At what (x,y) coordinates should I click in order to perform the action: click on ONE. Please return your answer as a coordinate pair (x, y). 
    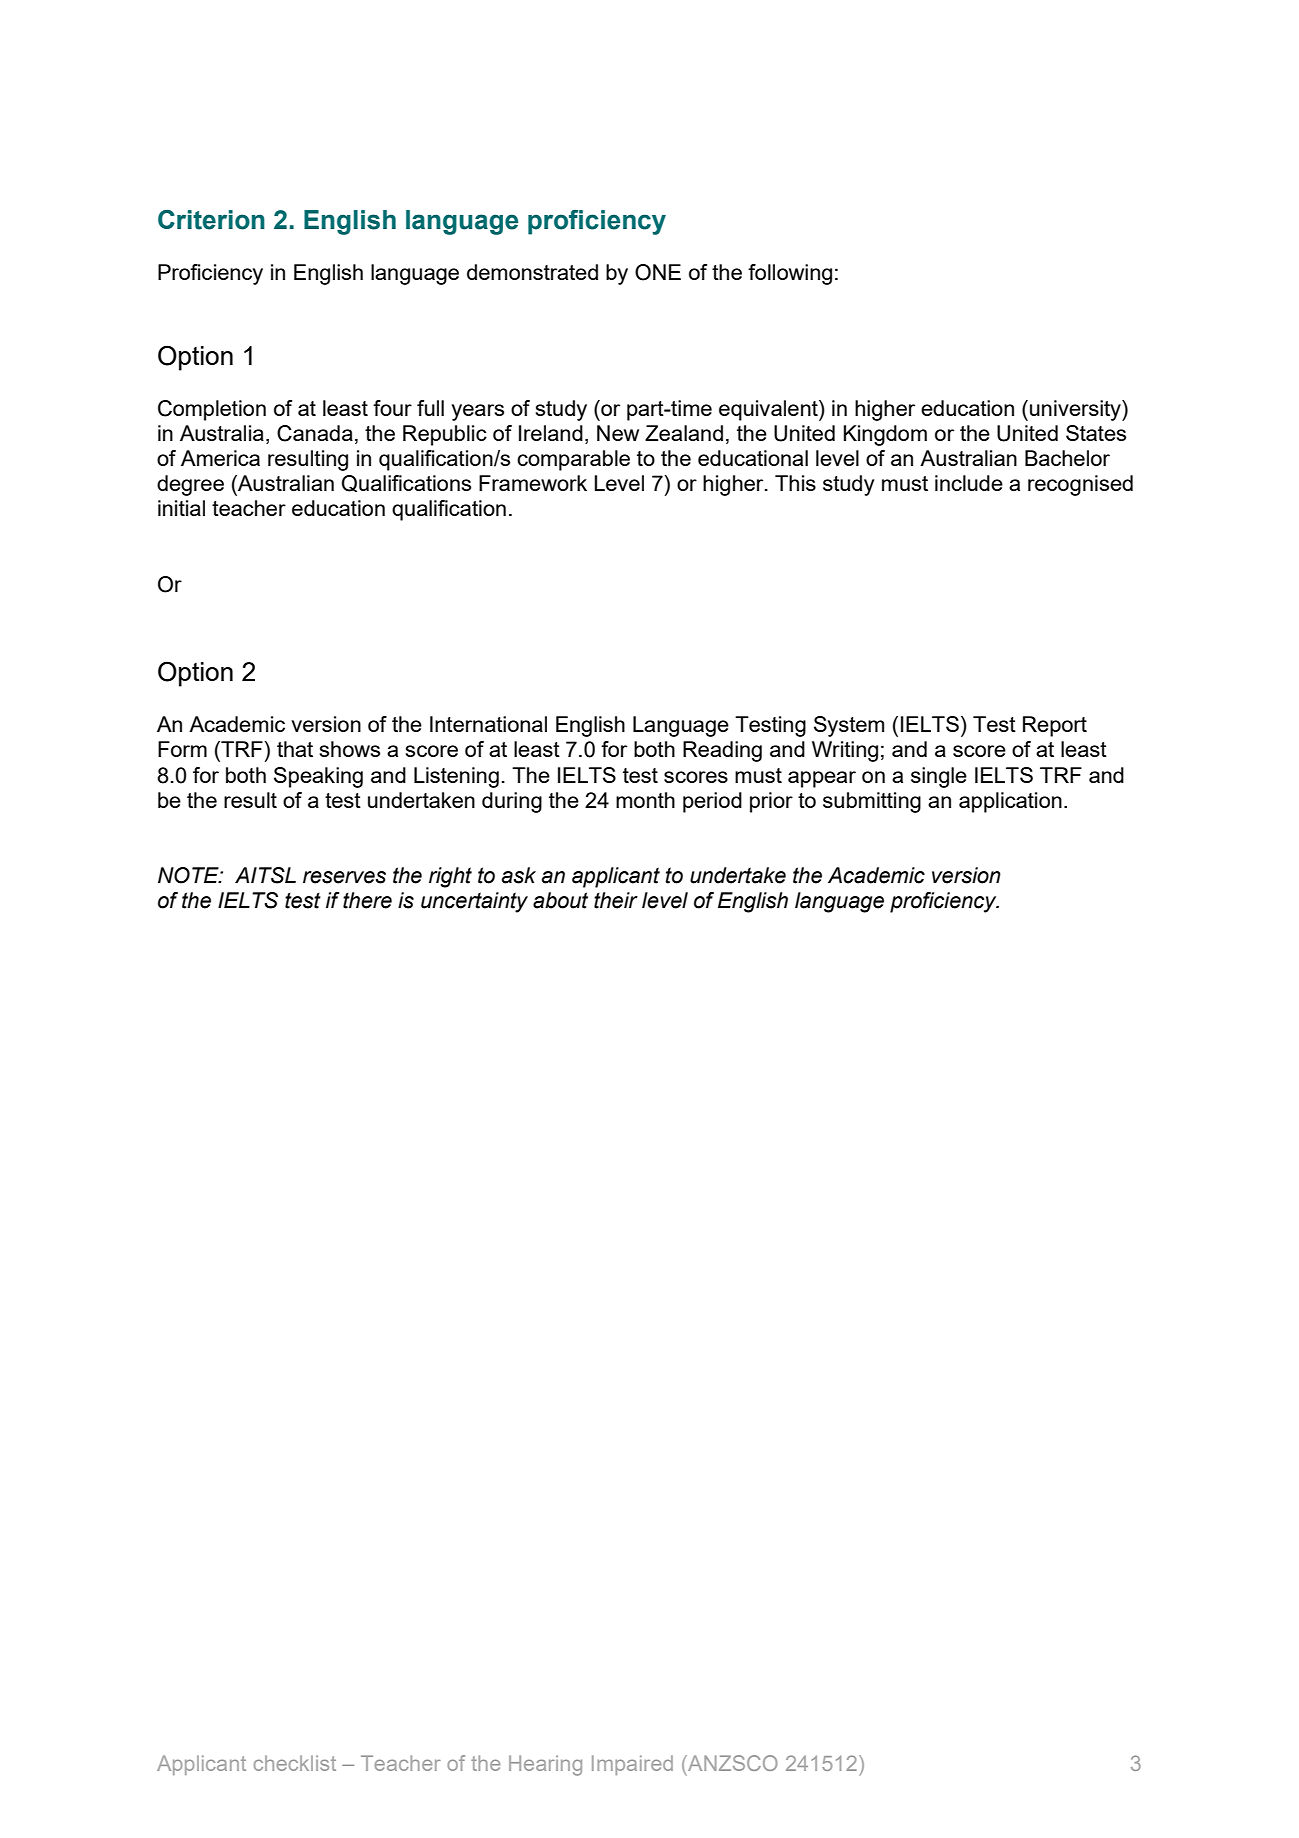
    Looking at the image, I should click on (658, 272).
